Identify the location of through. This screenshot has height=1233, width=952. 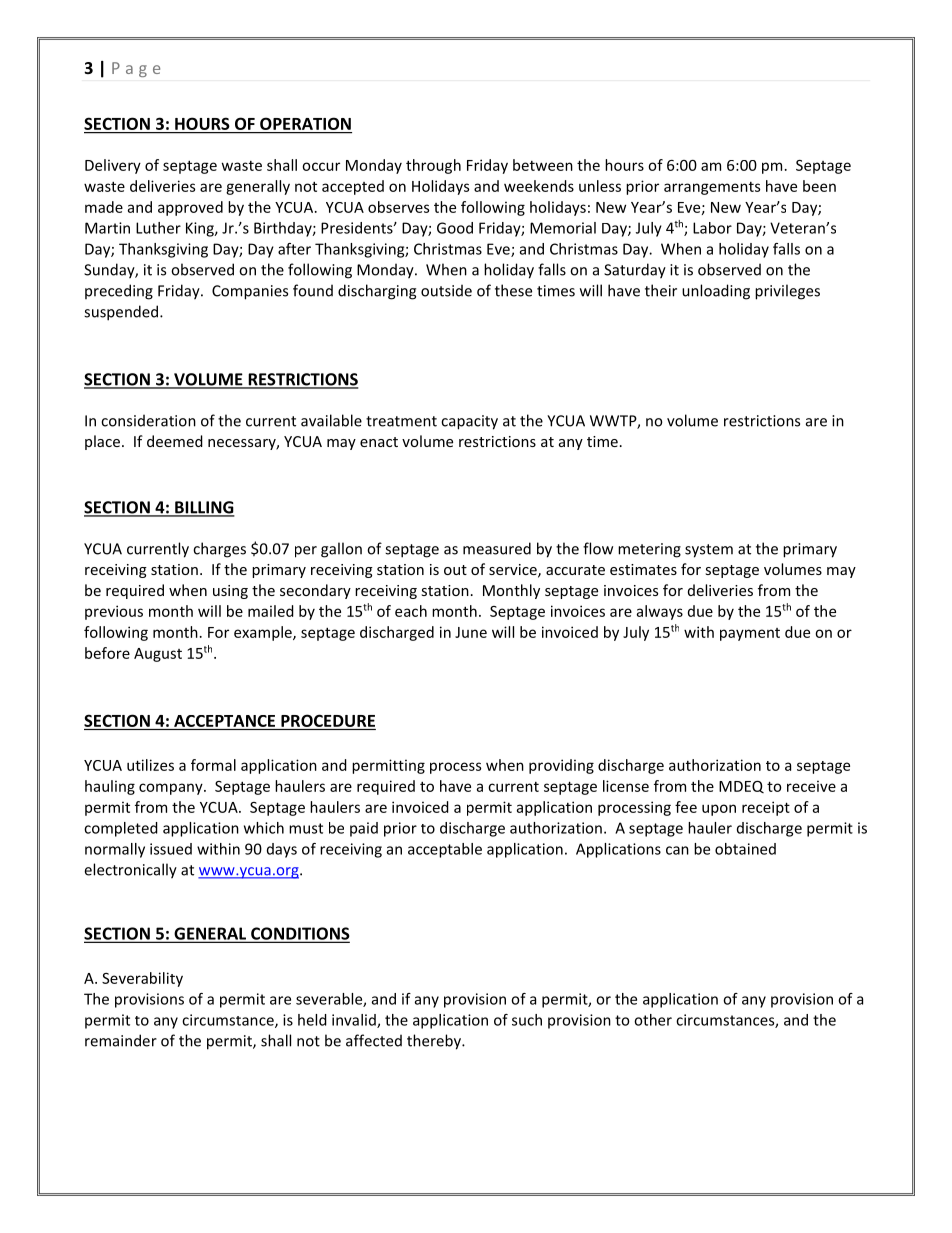
(433, 166).
